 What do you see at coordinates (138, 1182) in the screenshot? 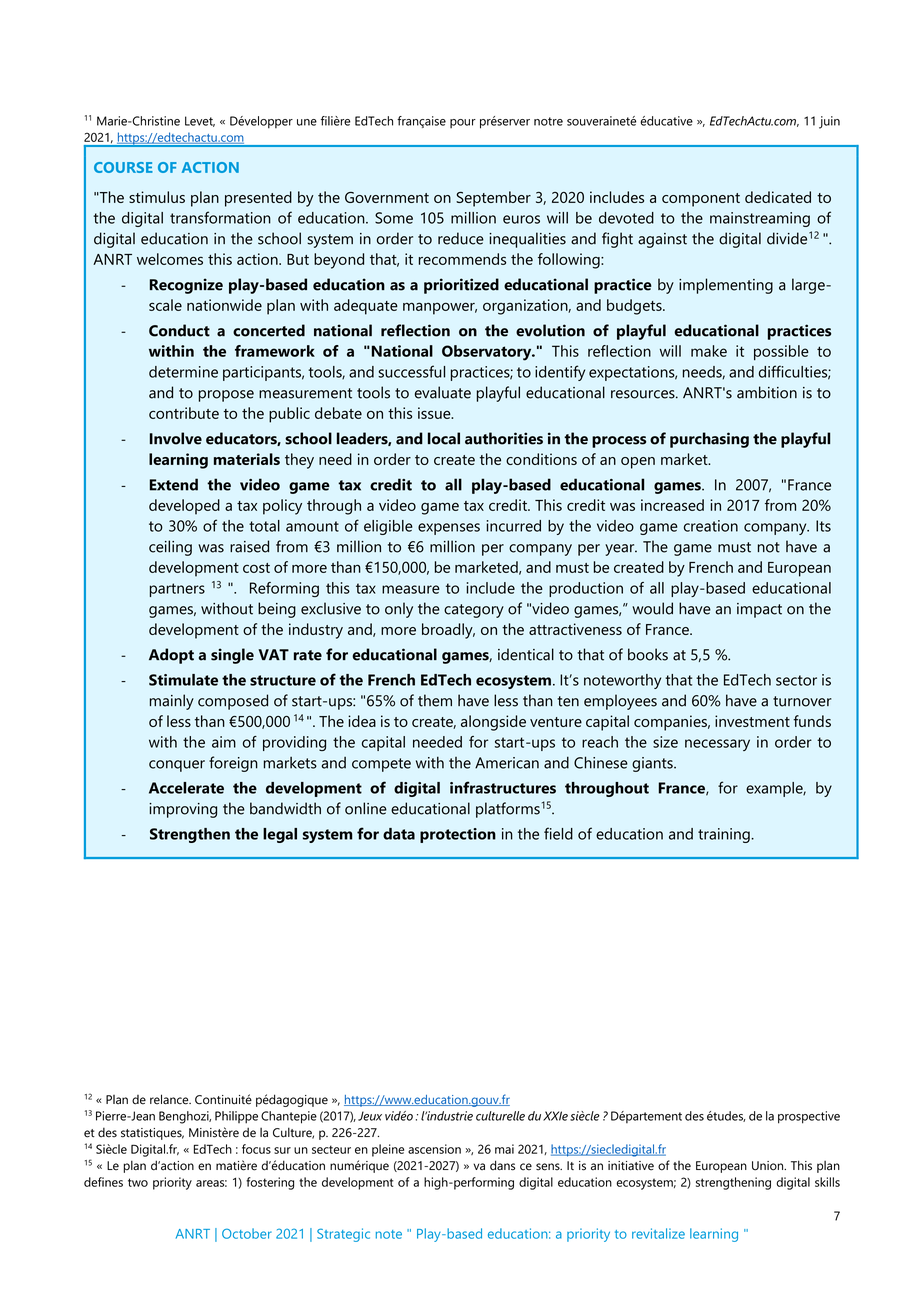
I see `two` at bounding box center [138, 1182].
